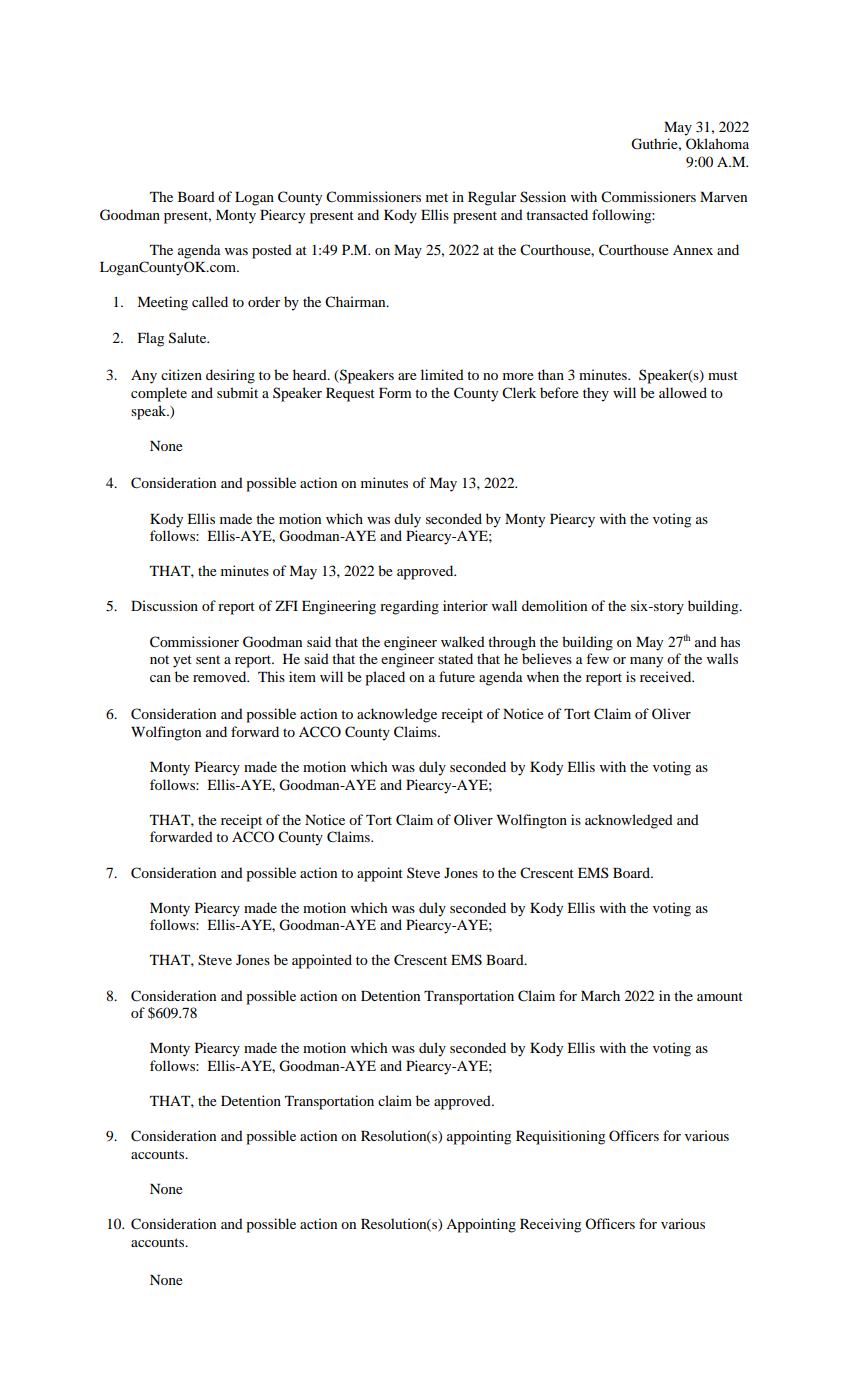 The image size is (849, 1400). I want to click on amount, so click(720, 996).
